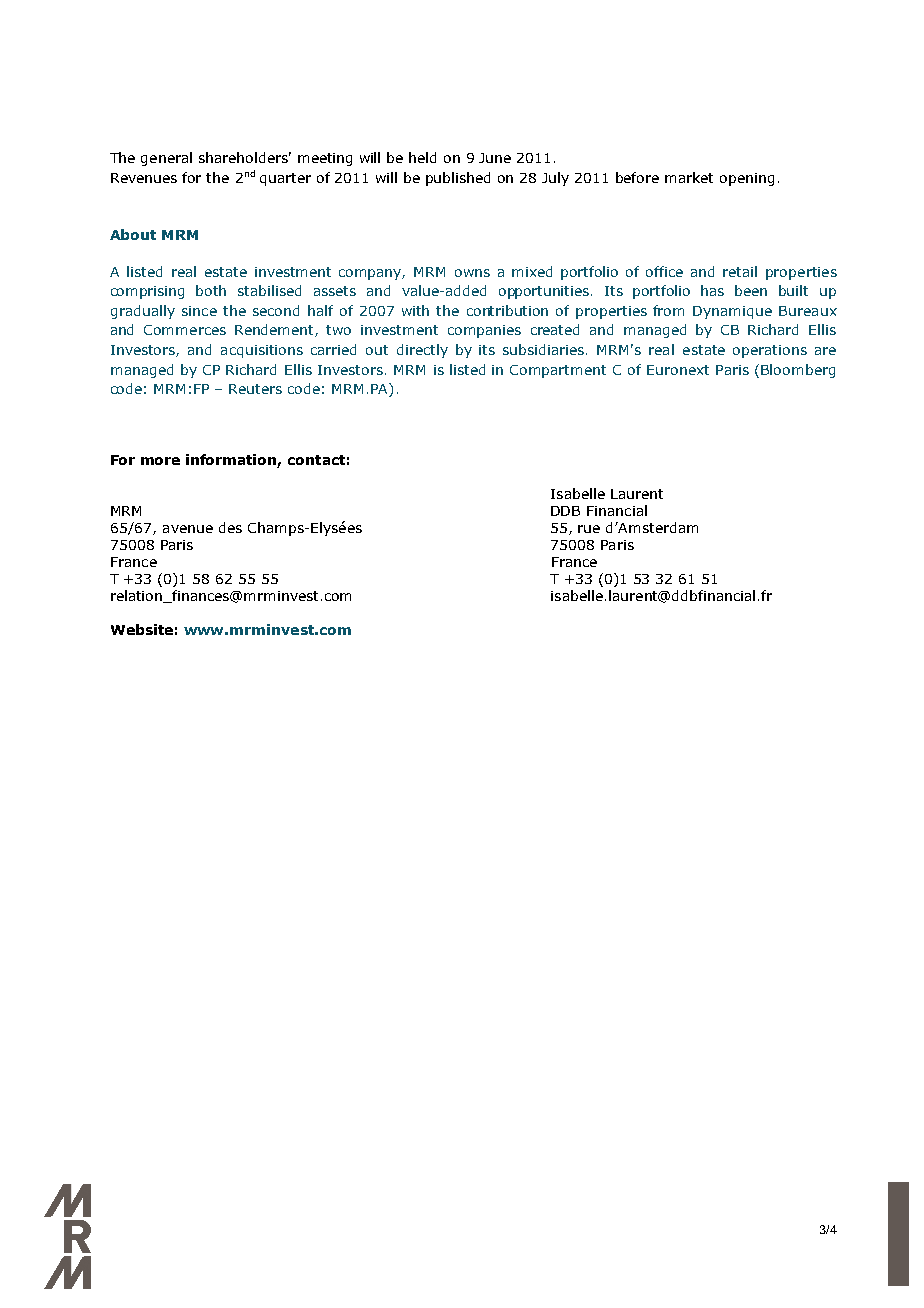 The height and width of the screenshot is (1308, 924). I want to click on companies, so click(484, 331).
